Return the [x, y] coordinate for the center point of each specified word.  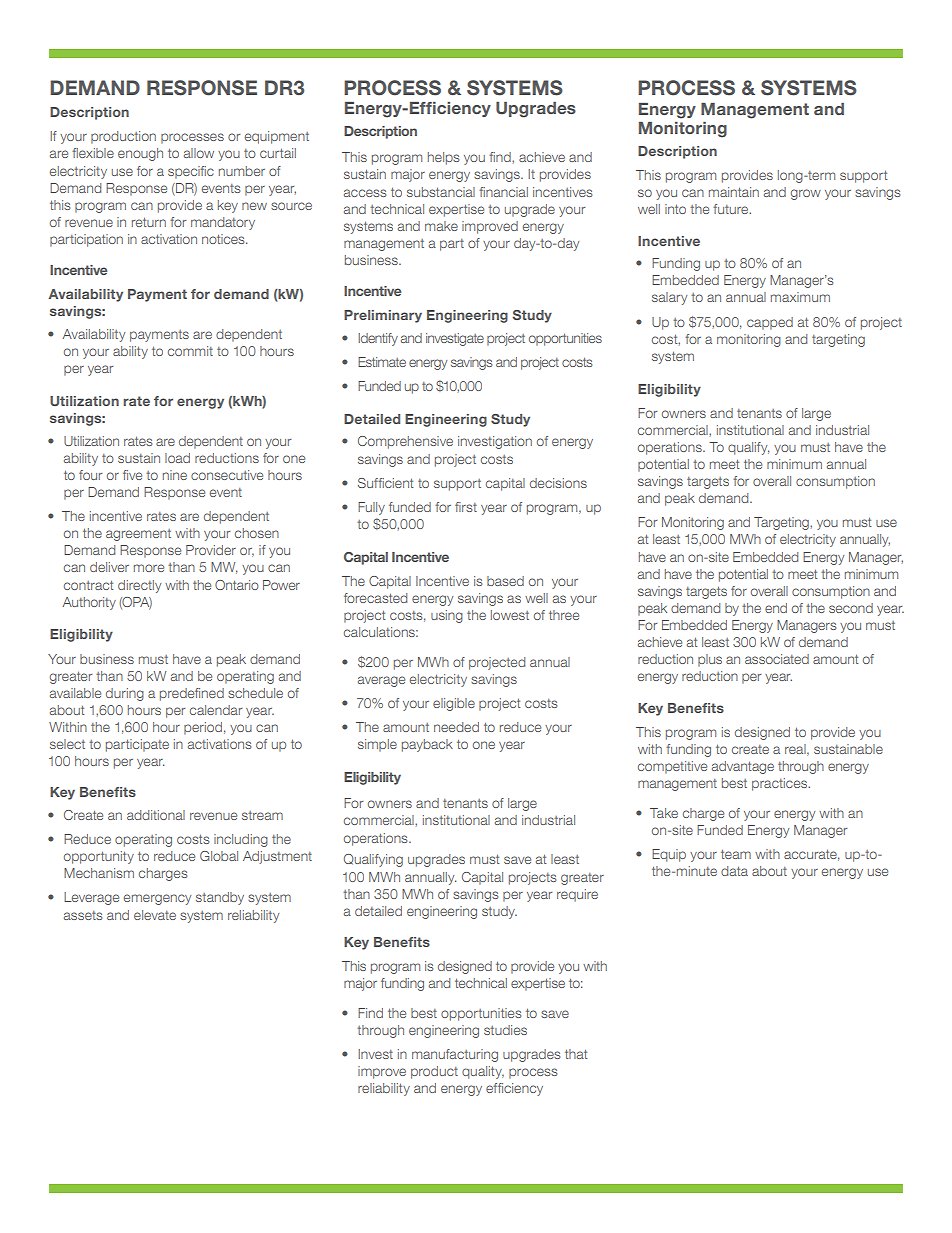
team [736, 854]
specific [191, 172]
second [851, 608]
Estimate [382, 362]
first [466, 507]
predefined [192, 694]
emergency [157, 899]
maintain [734, 192]
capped [770, 323]
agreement [138, 535]
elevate [155, 915]
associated [777, 659]
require [577, 895]
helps [443, 158]
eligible [454, 704]
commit [190, 351]
